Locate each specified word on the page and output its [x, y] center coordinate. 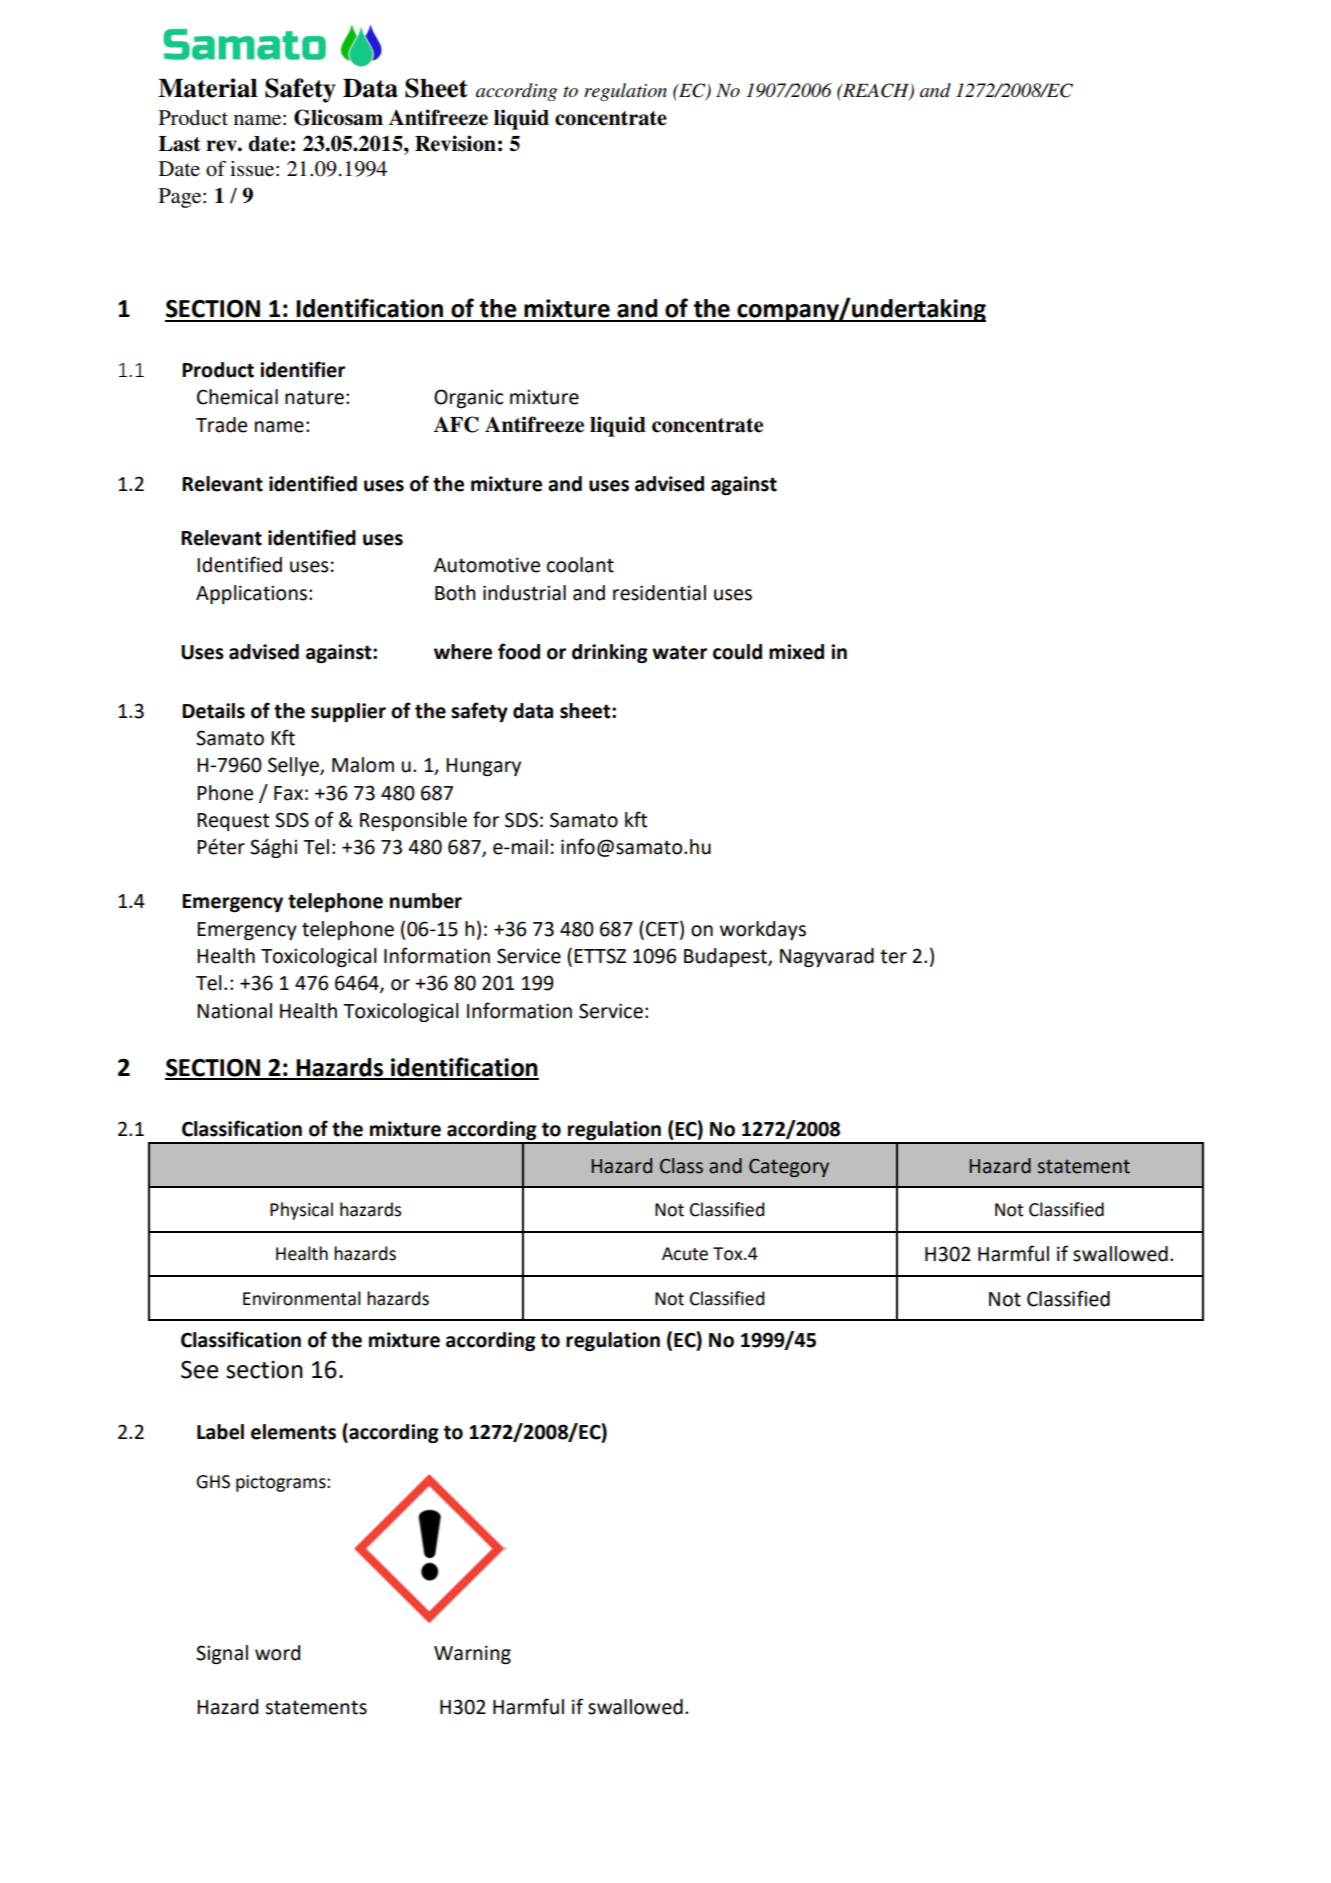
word [277, 1653]
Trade [221, 425]
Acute [685, 1254]
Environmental [302, 1298]
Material [207, 88]
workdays [763, 930]
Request [233, 822]
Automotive [487, 565]
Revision [455, 143]
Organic [468, 398]
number [426, 901]
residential [659, 593]
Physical [301, 1211]
